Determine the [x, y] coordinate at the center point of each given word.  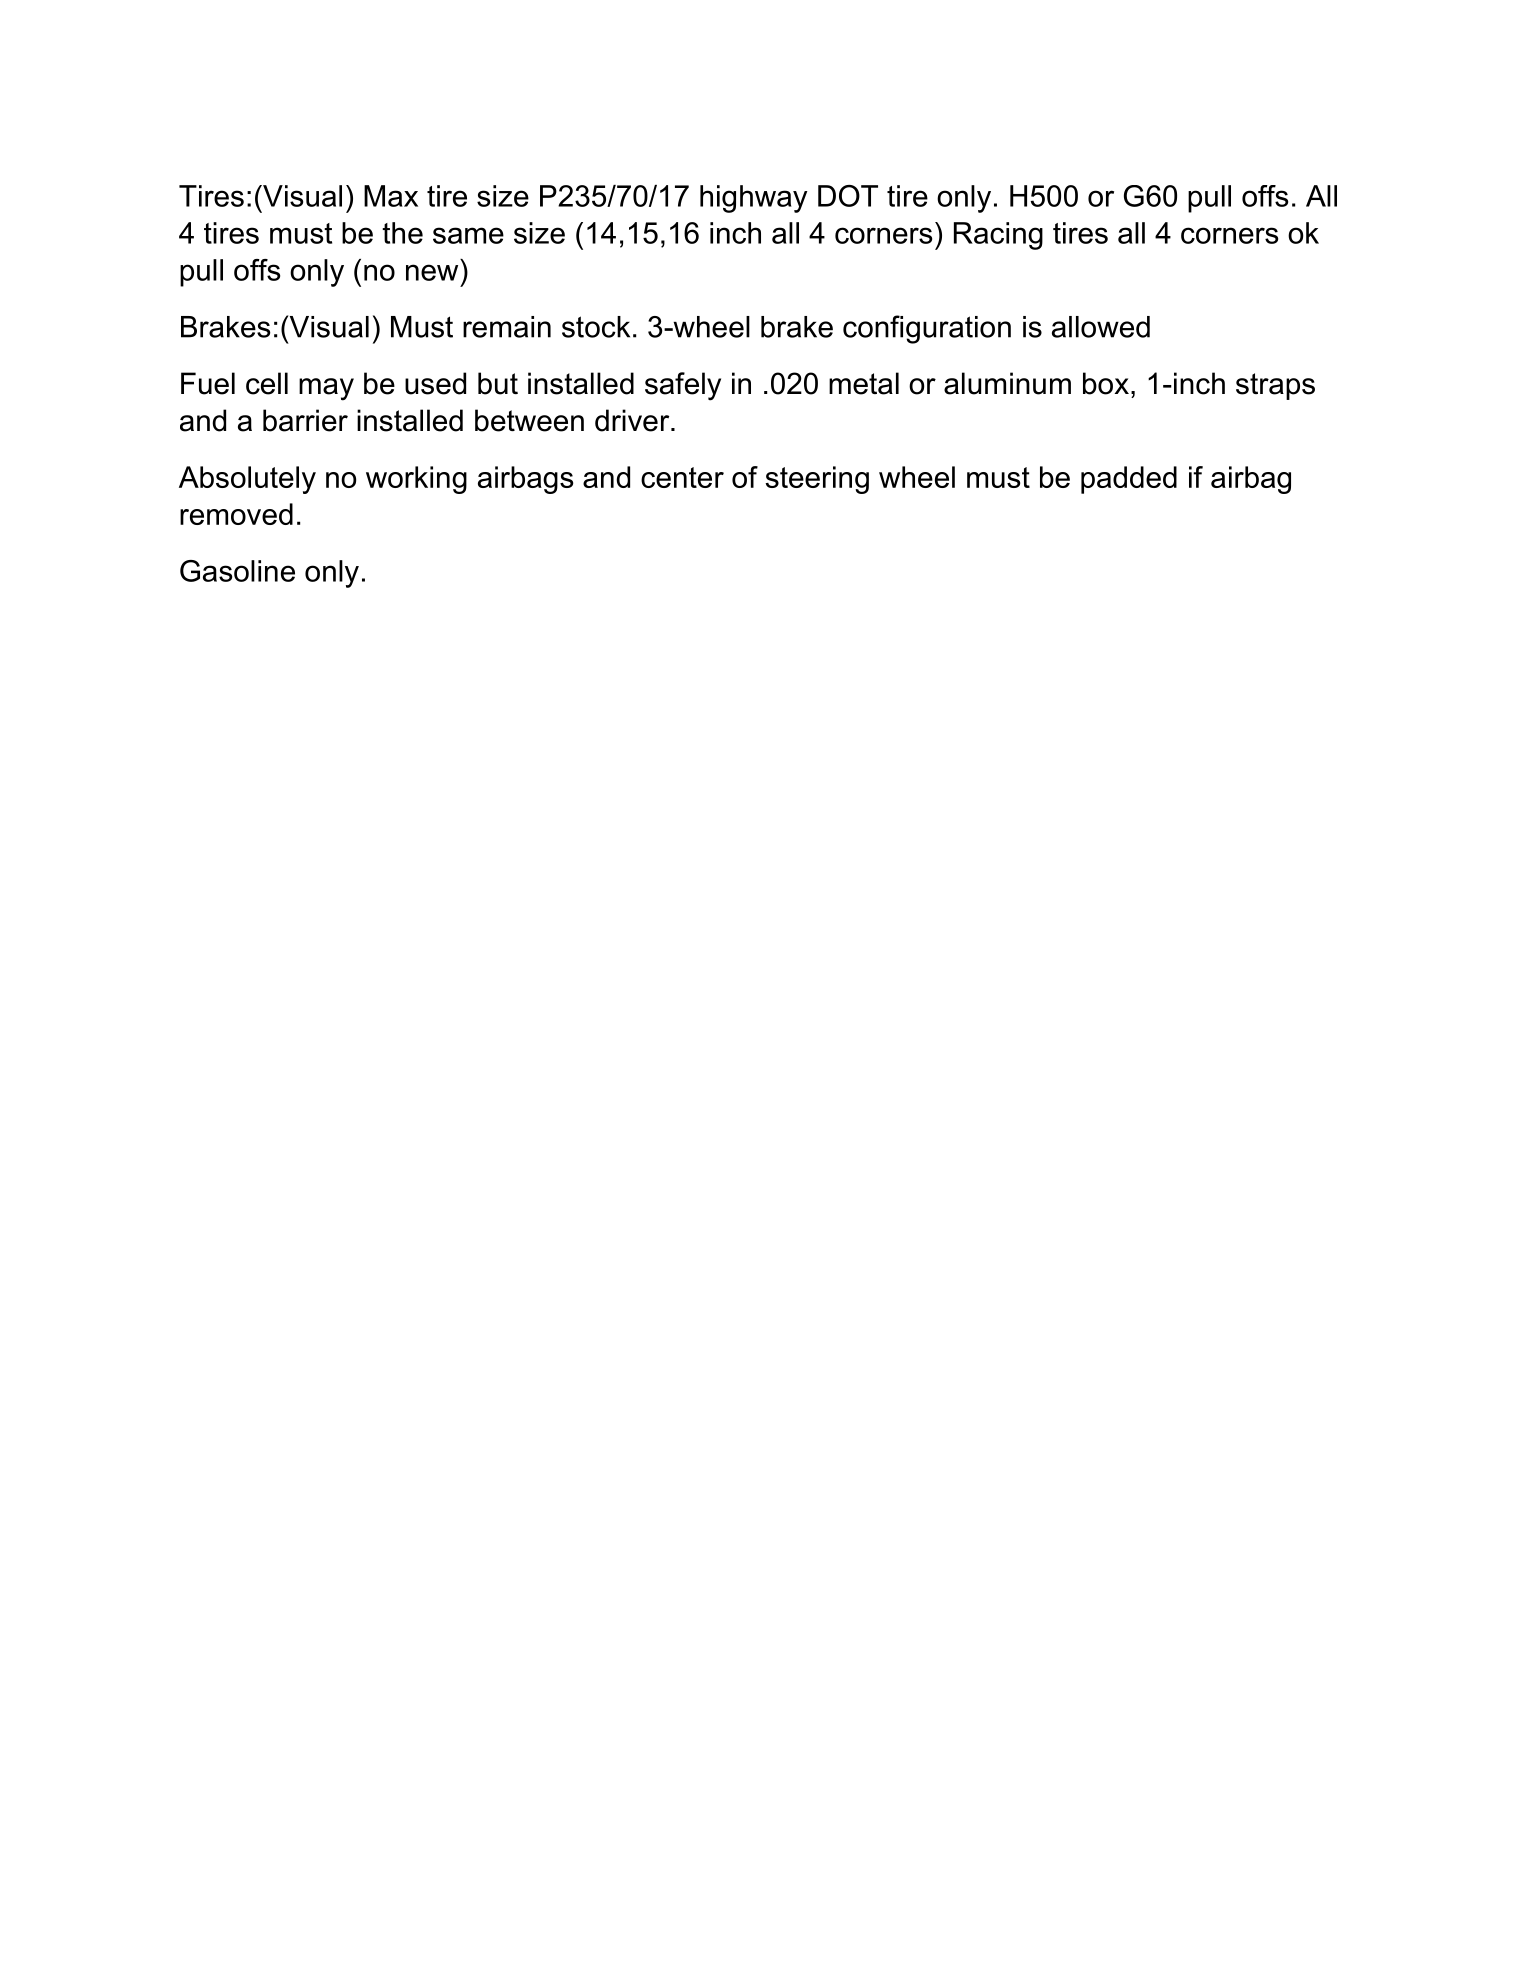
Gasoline [237, 571]
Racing [998, 236]
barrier [305, 420]
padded [1129, 480]
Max [391, 196]
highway [753, 199]
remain [507, 327]
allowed [1101, 327]
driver [633, 420]
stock [596, 327]
